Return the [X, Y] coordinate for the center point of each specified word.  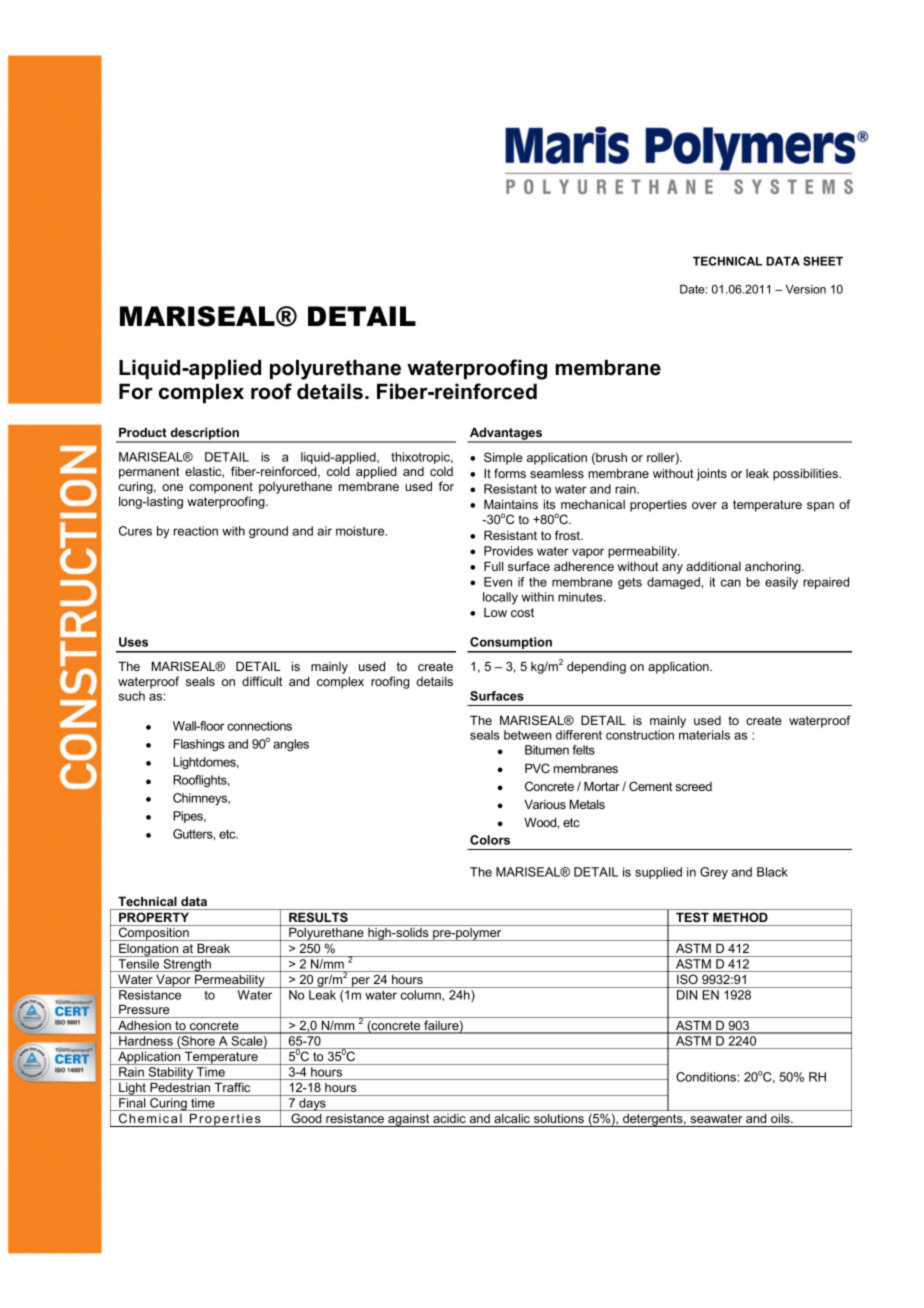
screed [693, 786]
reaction [196, 531]
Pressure [144, 1009]
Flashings [199, 745]
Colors [490, 840]
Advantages [506, 434]
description [204, 434]
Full [494, 566]
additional [713, 566]
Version [806, 289]
